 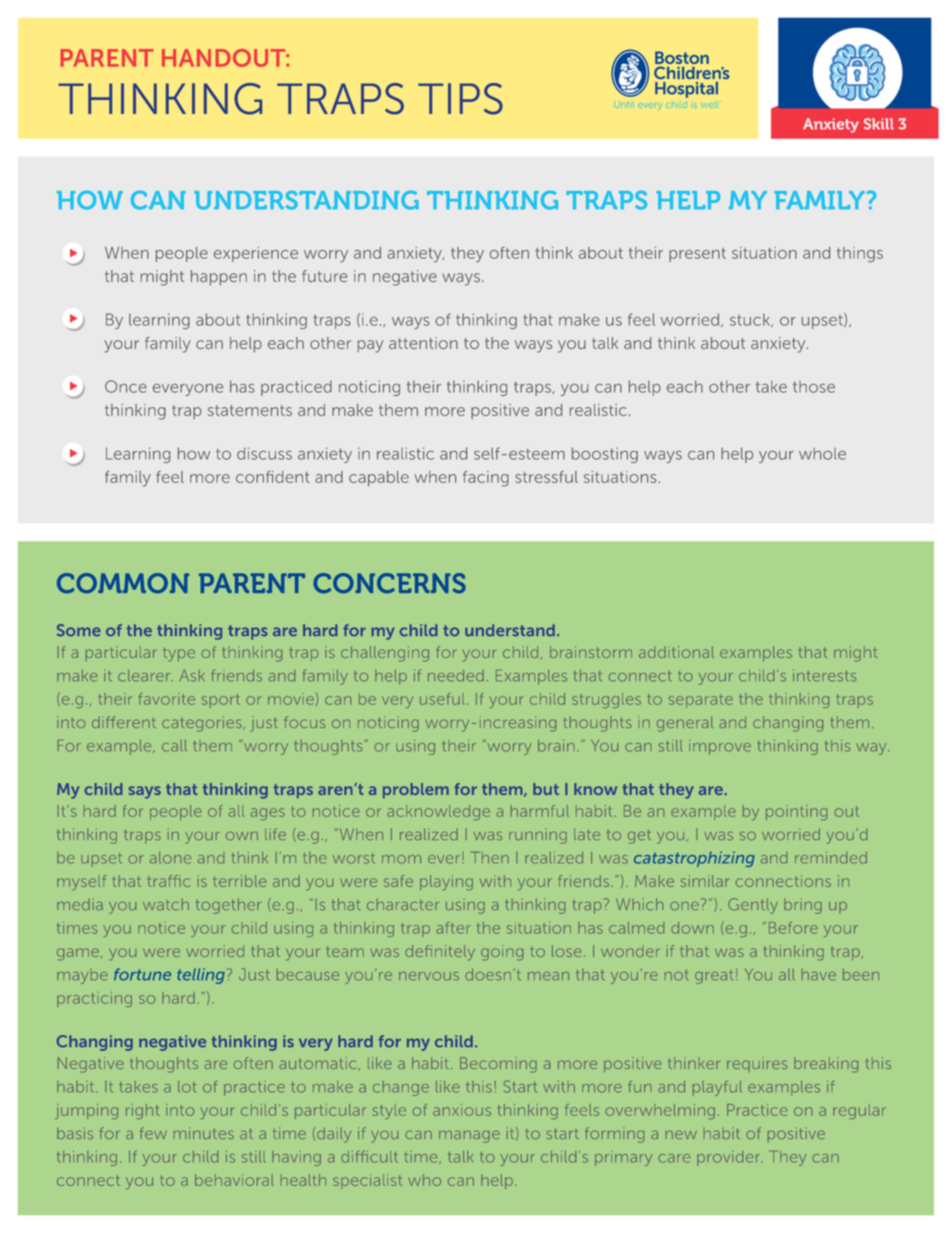 I want to click on those, so click(x=814, y=387).
